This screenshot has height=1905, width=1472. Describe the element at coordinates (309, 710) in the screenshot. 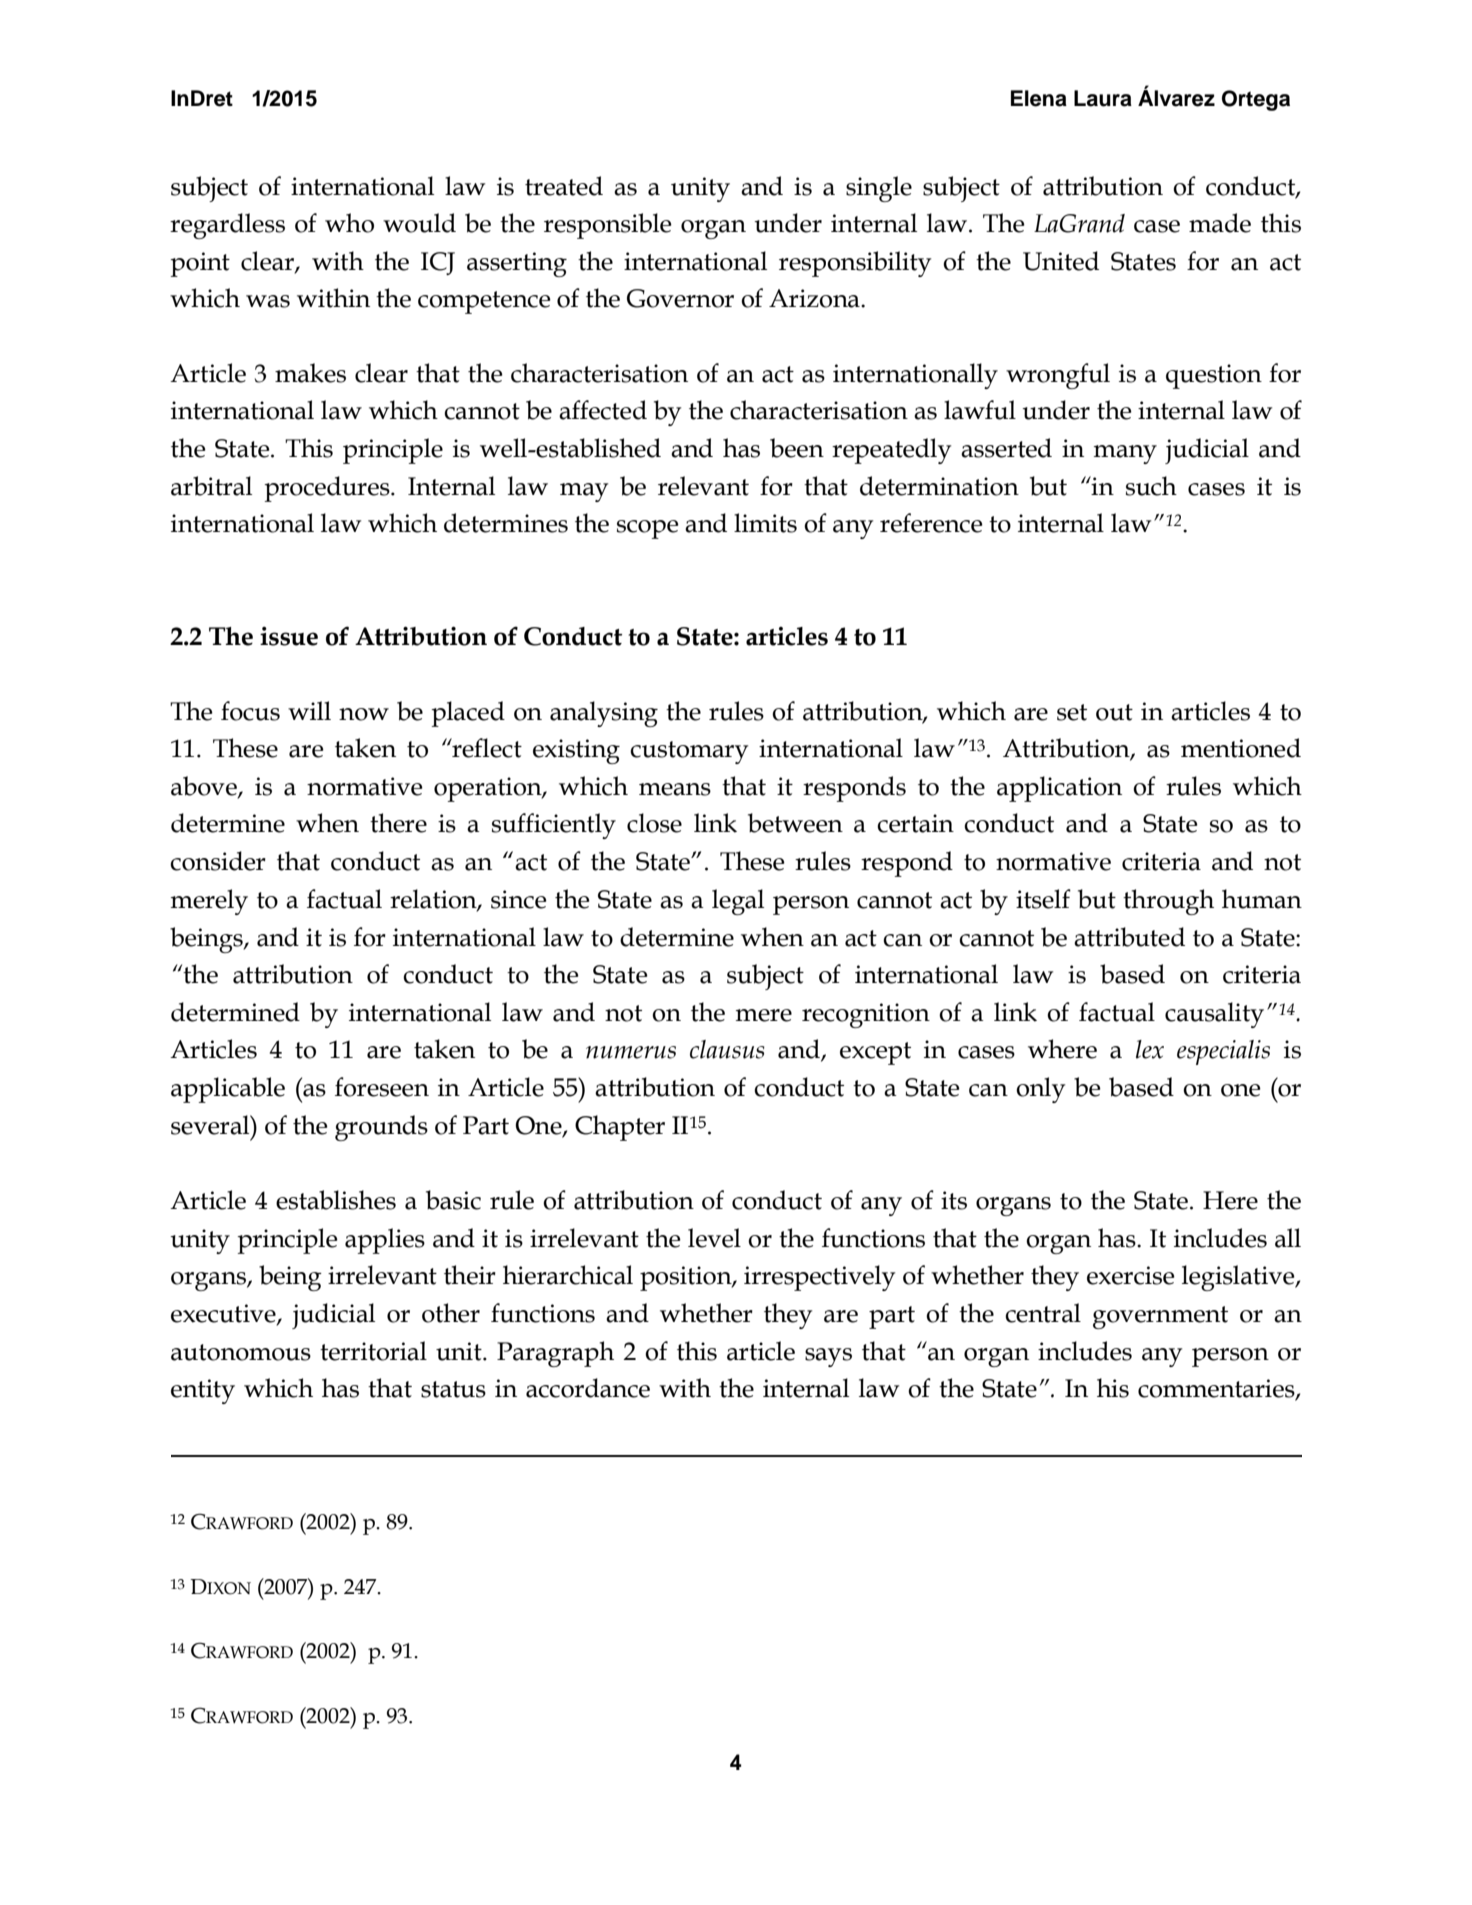

I see `will` at that location.
